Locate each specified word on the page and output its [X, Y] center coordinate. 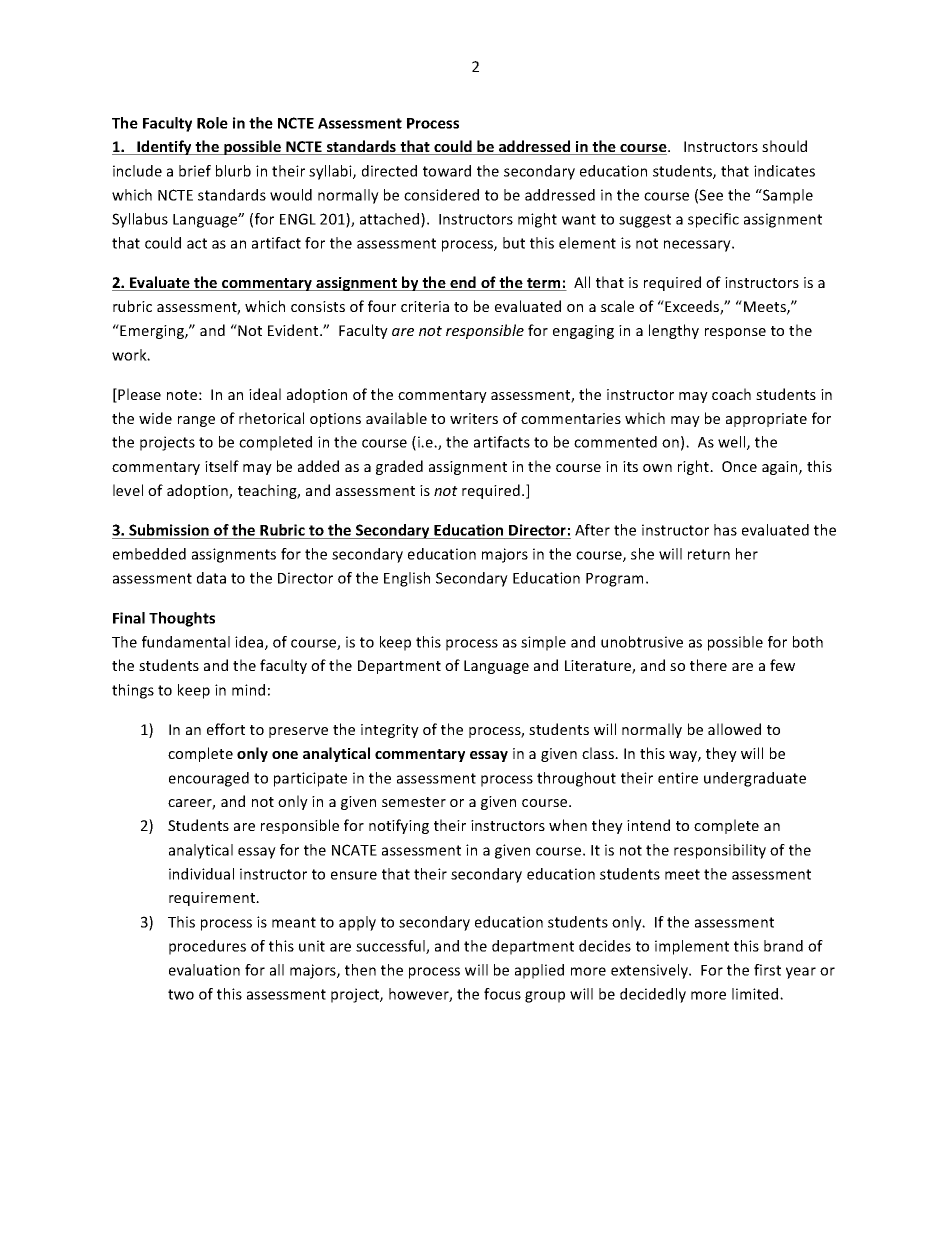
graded [399, 467]
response [735, 333]
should [784, 146]
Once [739, 466]
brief [195, 171]
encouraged [209, 779]
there [708, 665]
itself [222, 466]
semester [414, 802]
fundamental [186, 642]
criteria [425, 306]
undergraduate [755, 779]
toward [447, 171]
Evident [294, 330]
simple [543, 643]
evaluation [204, 970]
